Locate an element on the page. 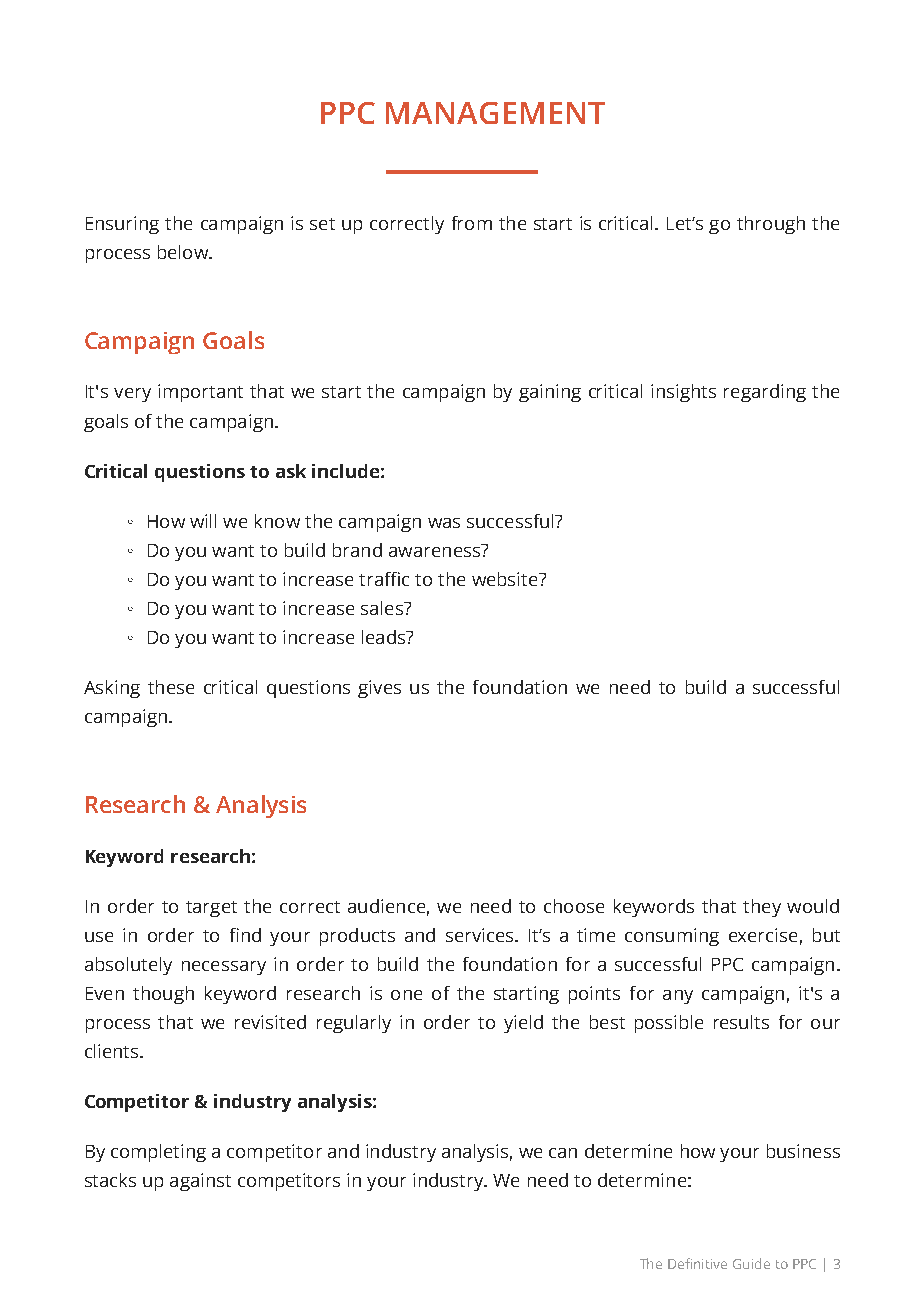 This image has width=924, height=1308. Ensuring is located at coordinates (122, 225).
